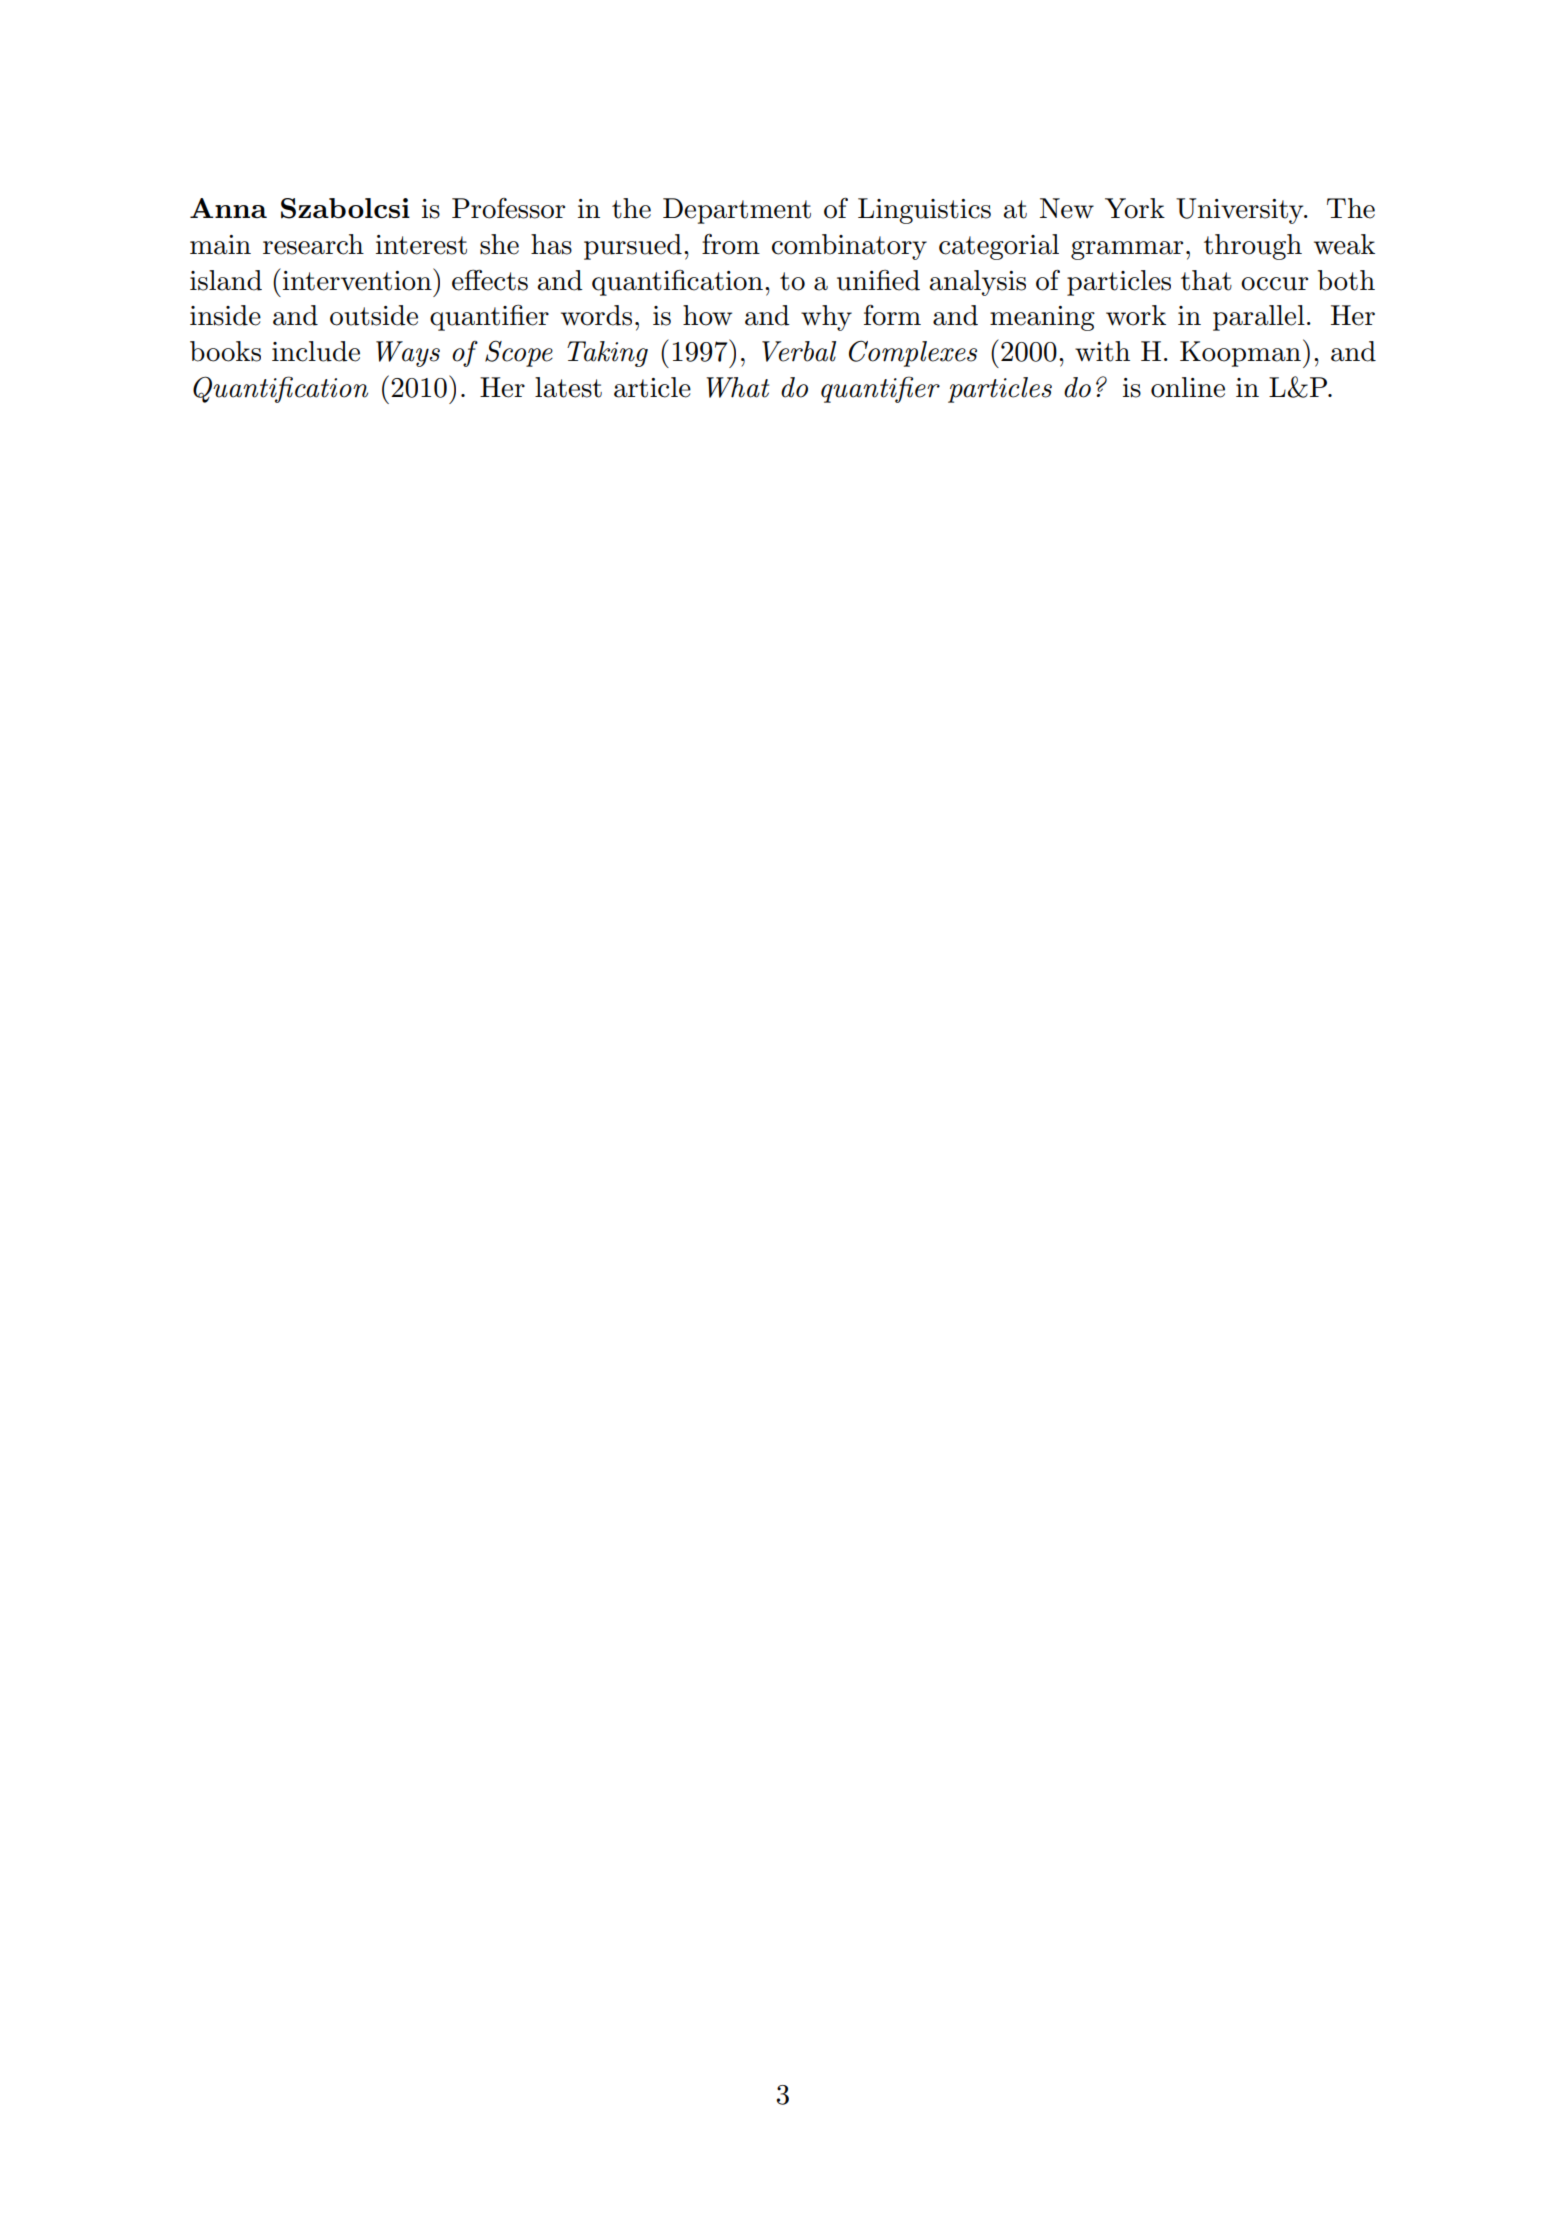  Describe the element at coordinates (1206, 280) in the screenshot. I see `that` at that location.
